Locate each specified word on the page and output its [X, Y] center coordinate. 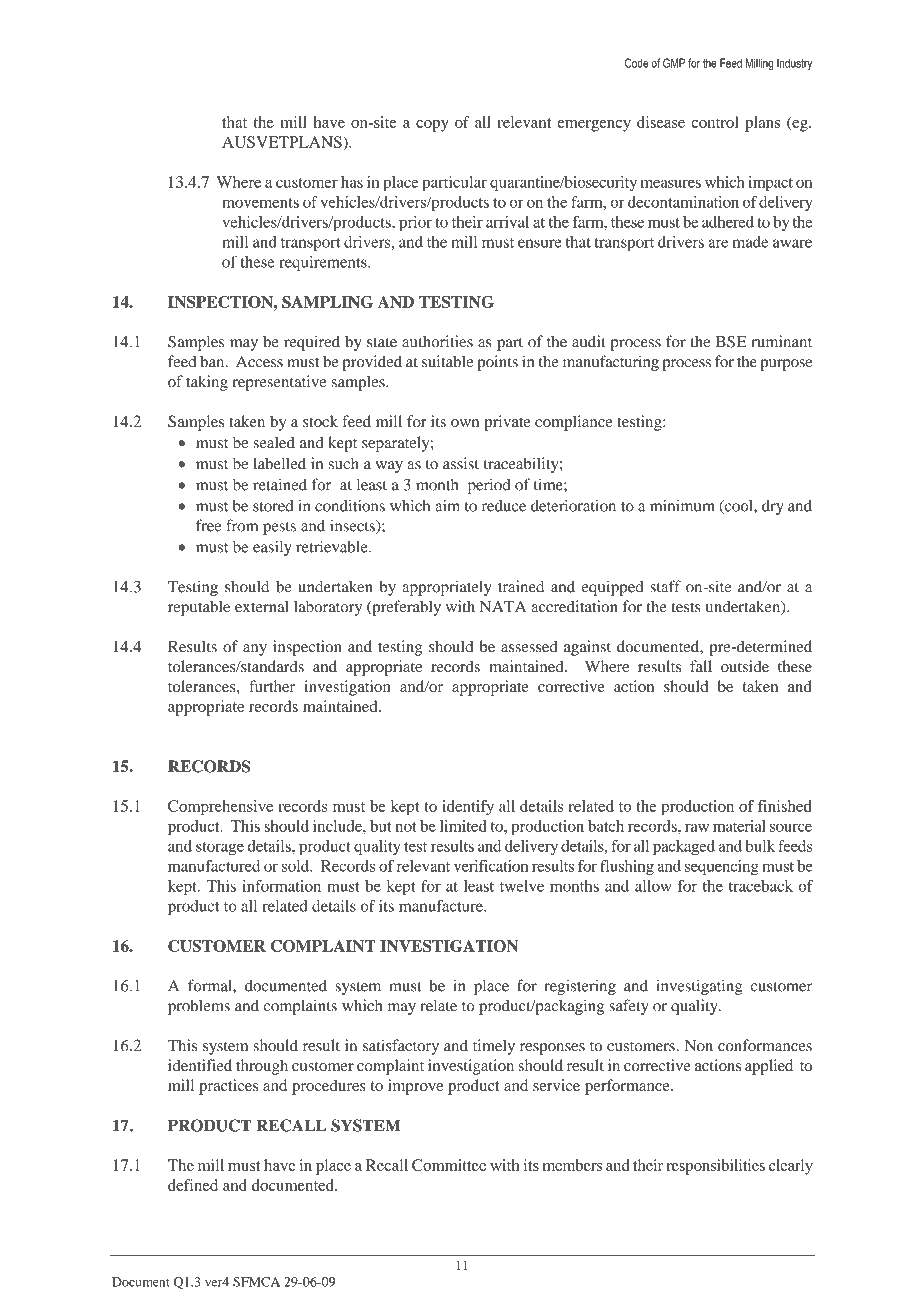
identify [468, 808]
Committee [449, 1165]
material [739, 826]
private [507, 423]
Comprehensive [220, 808]
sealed [274, 442]
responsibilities [715, 1167]
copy [432, 126]
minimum [682, 505]
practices [228, 1087]
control [715, 122]
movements [260, 203]
